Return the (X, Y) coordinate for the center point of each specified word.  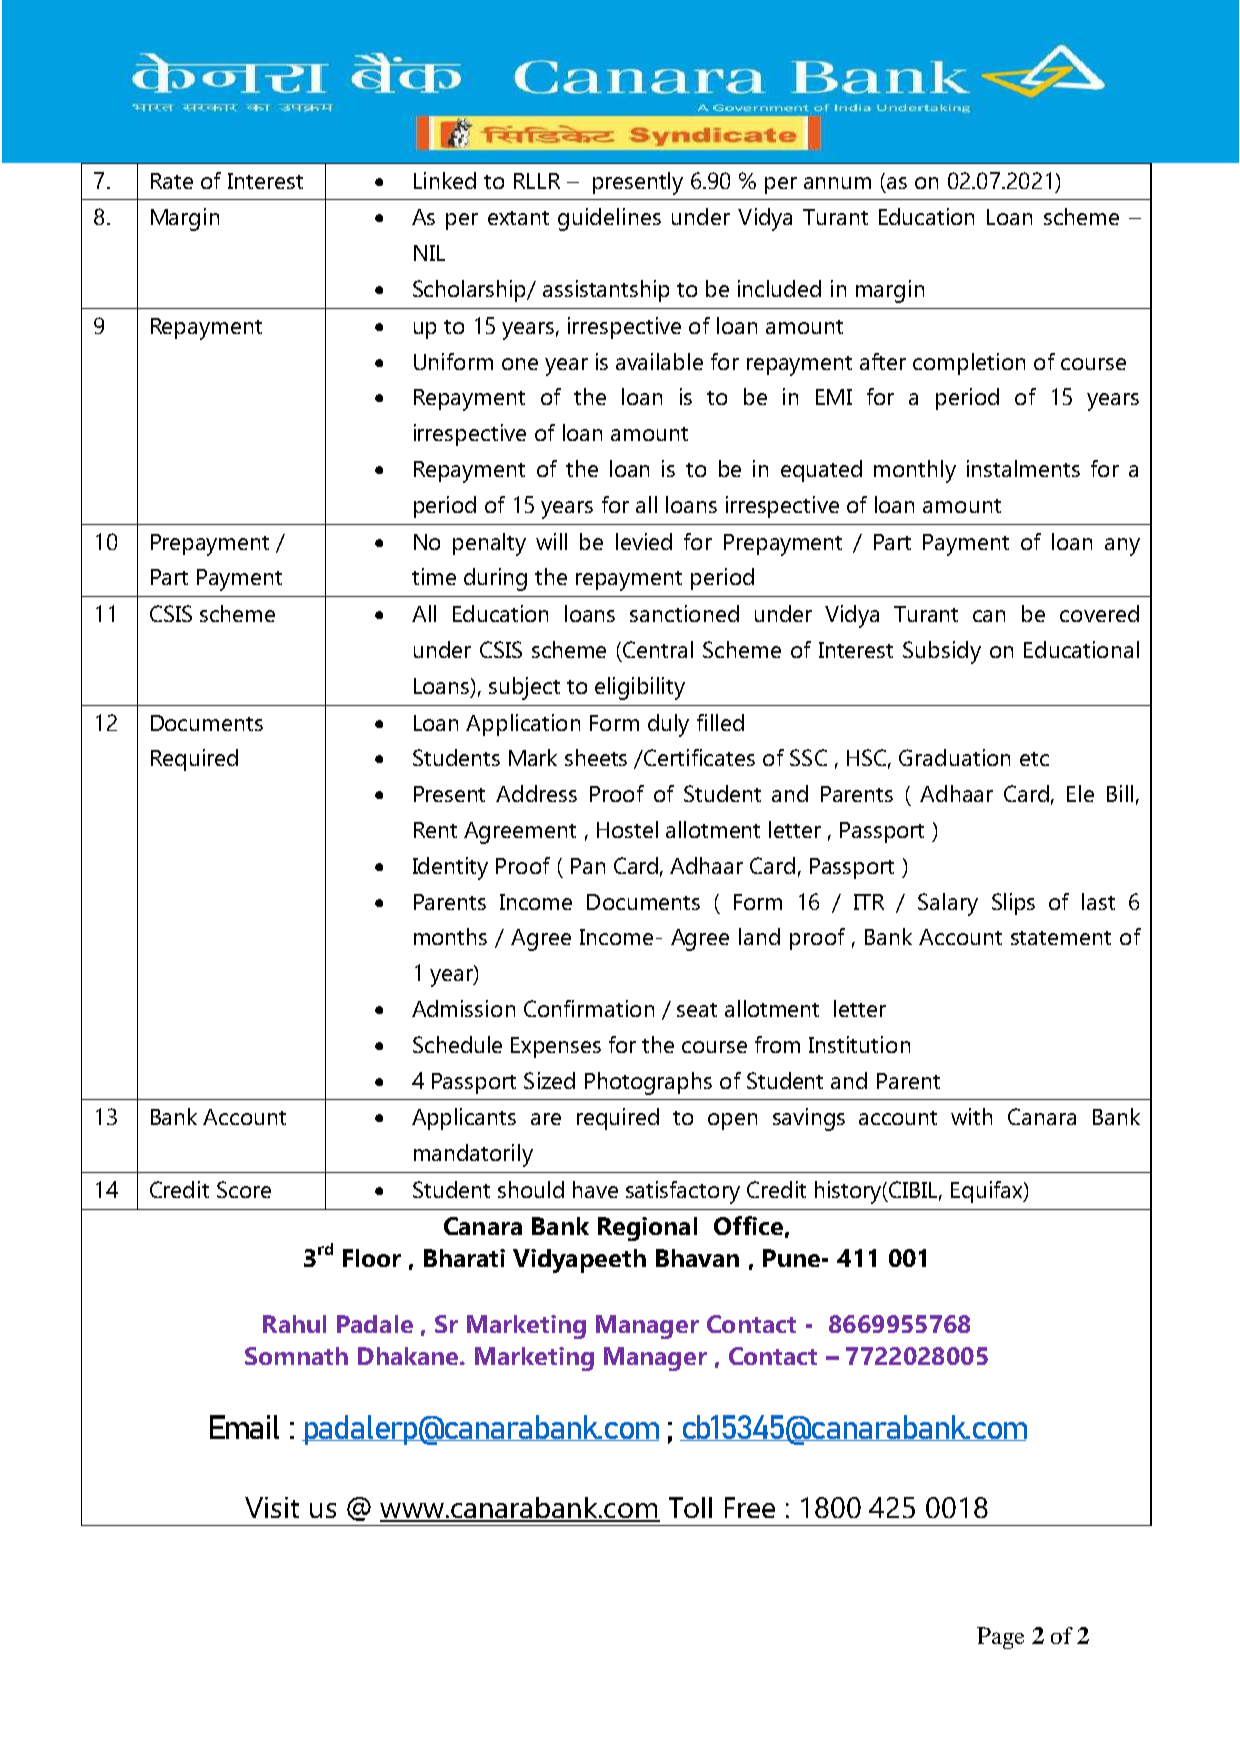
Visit (272, 1507)
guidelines (609, 219)
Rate (172, 181)
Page (1000, 1638)
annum (837, 183)
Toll (690, 1507)
